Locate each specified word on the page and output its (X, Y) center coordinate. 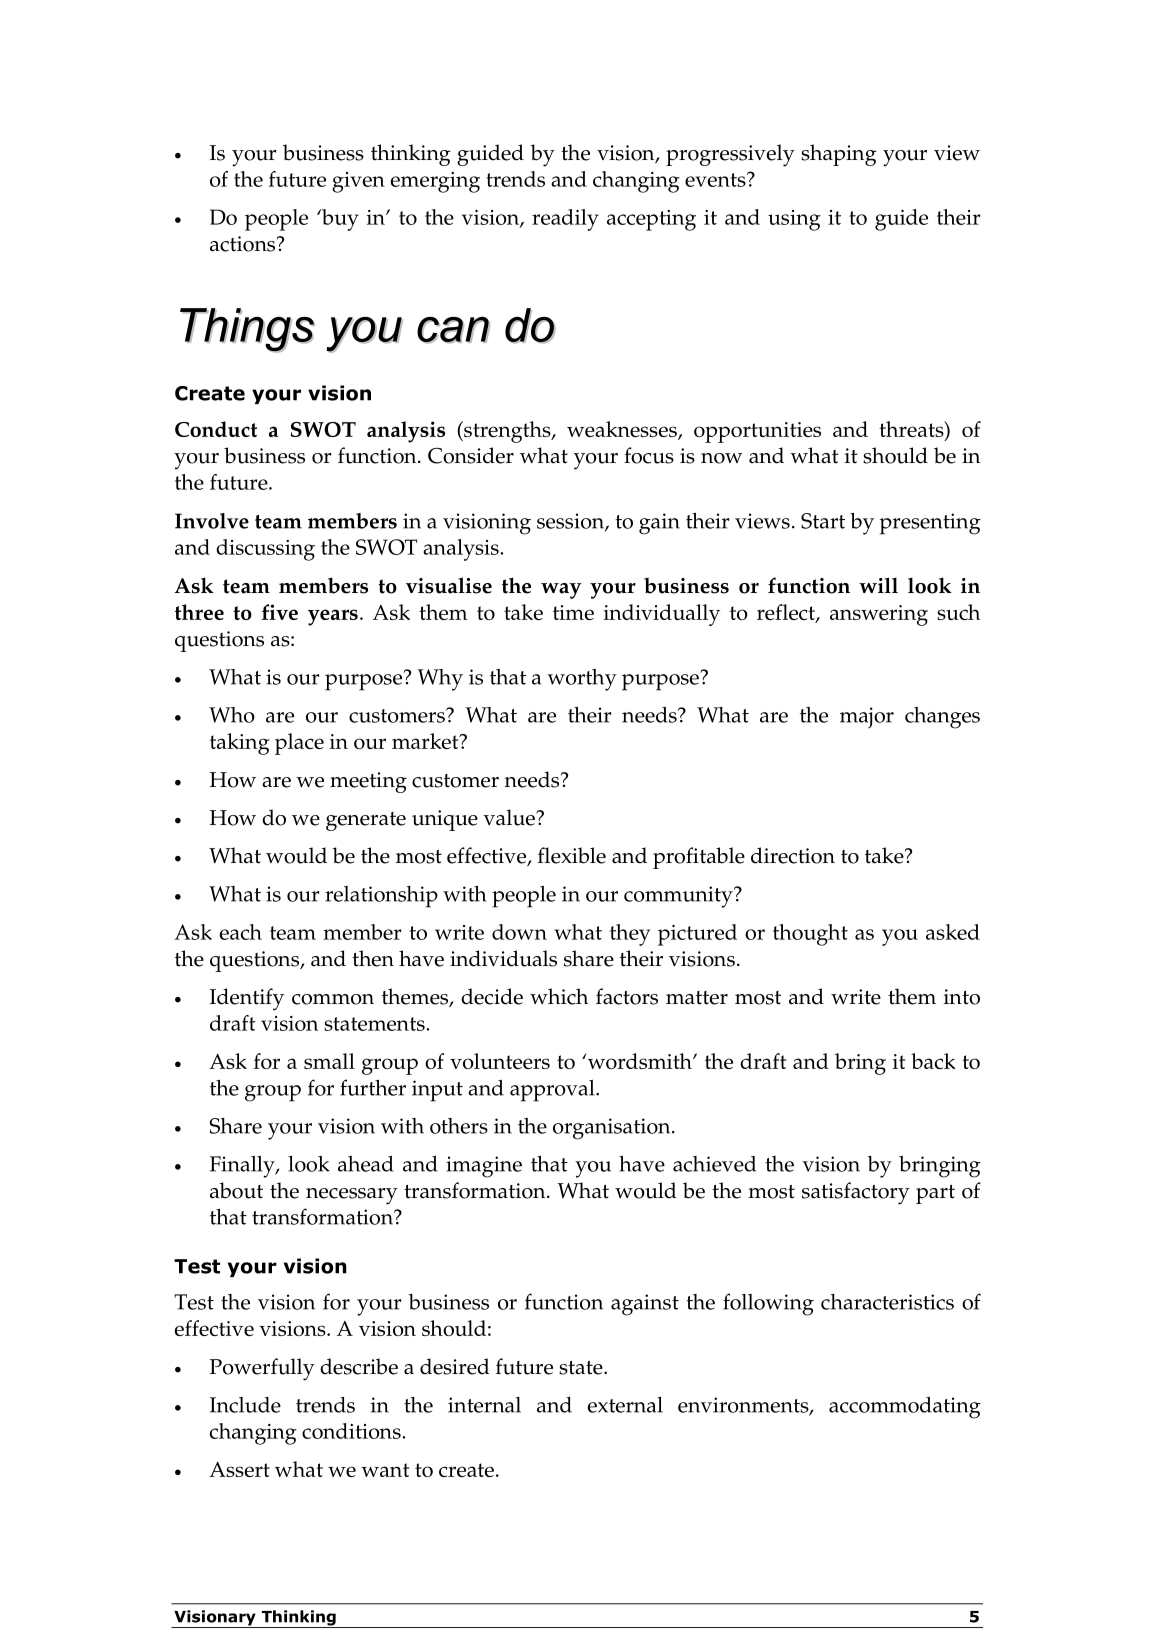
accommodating (905, 1408)
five (279, 612)
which (559, 996)
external (625, 1405)
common (333, 999)
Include (245, 1405)
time (573, 612)
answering (879, 615)
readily (565, 220)
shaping (838, 155)
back (933, 1061)
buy (339, 220)
